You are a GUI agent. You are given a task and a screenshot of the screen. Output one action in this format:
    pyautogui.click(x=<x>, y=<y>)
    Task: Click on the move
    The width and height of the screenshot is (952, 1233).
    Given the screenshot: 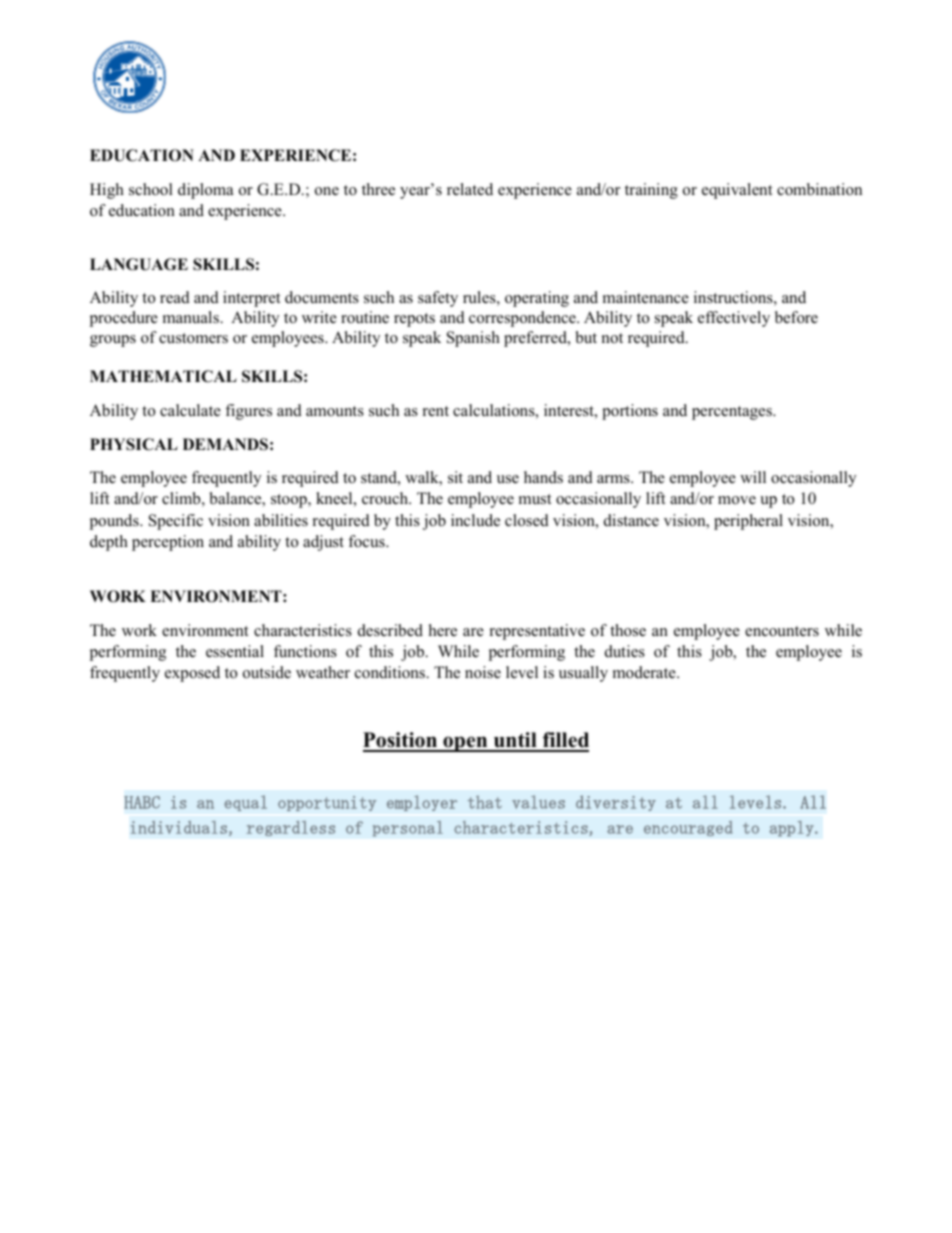 What is the action you would take?
    pyautogui.click(x=737, y=500)
